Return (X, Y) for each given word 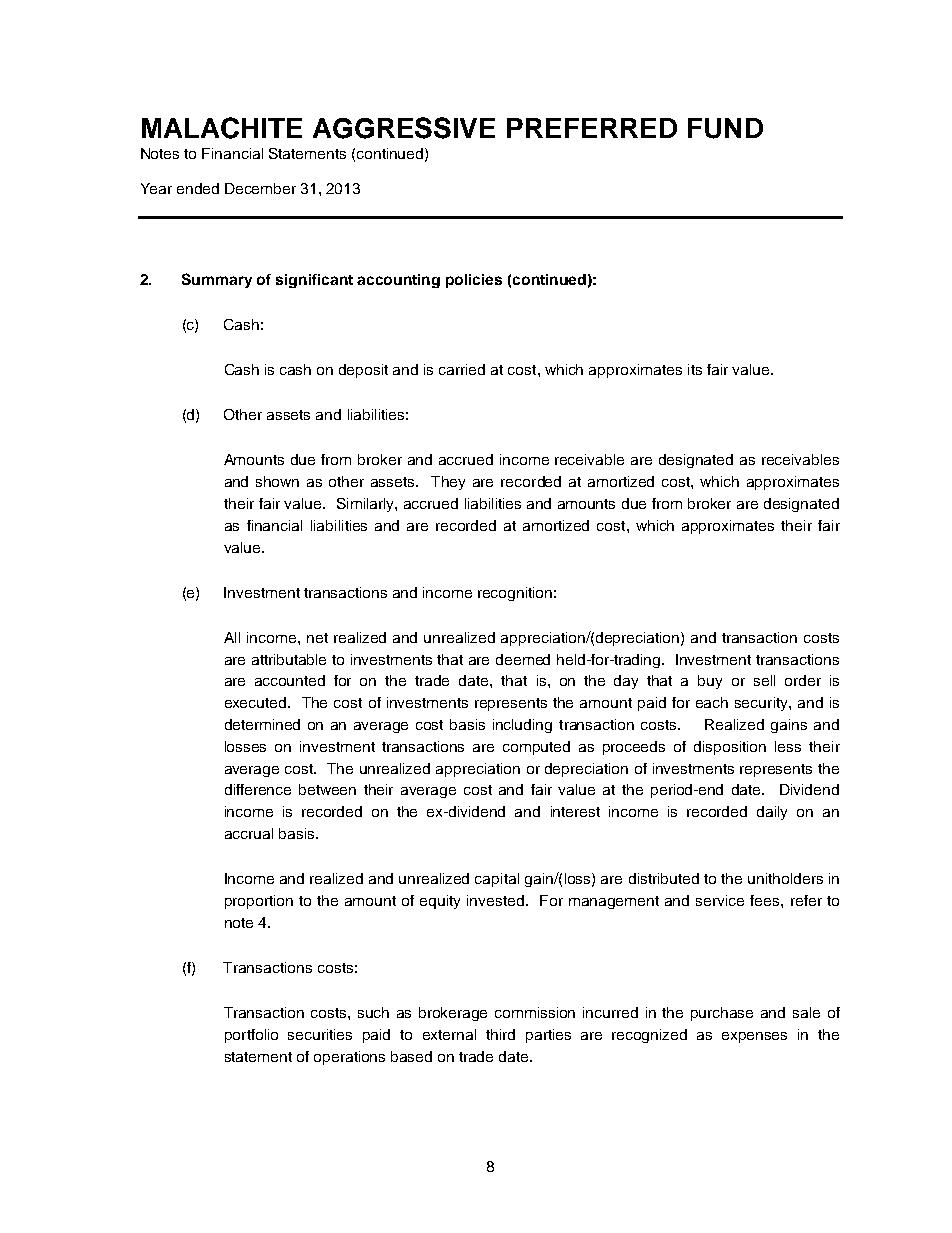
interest (575, 811)
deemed (523, 659)
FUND (725, 128)
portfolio (251, 1036)
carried (462, 369)
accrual (249, 833)
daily (772, 813)
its (695, 369)
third (500, 1034)
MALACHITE (222, 128)
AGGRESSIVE (404, 128)
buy (710, 682)
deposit (363, 371)
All (232, 637)
